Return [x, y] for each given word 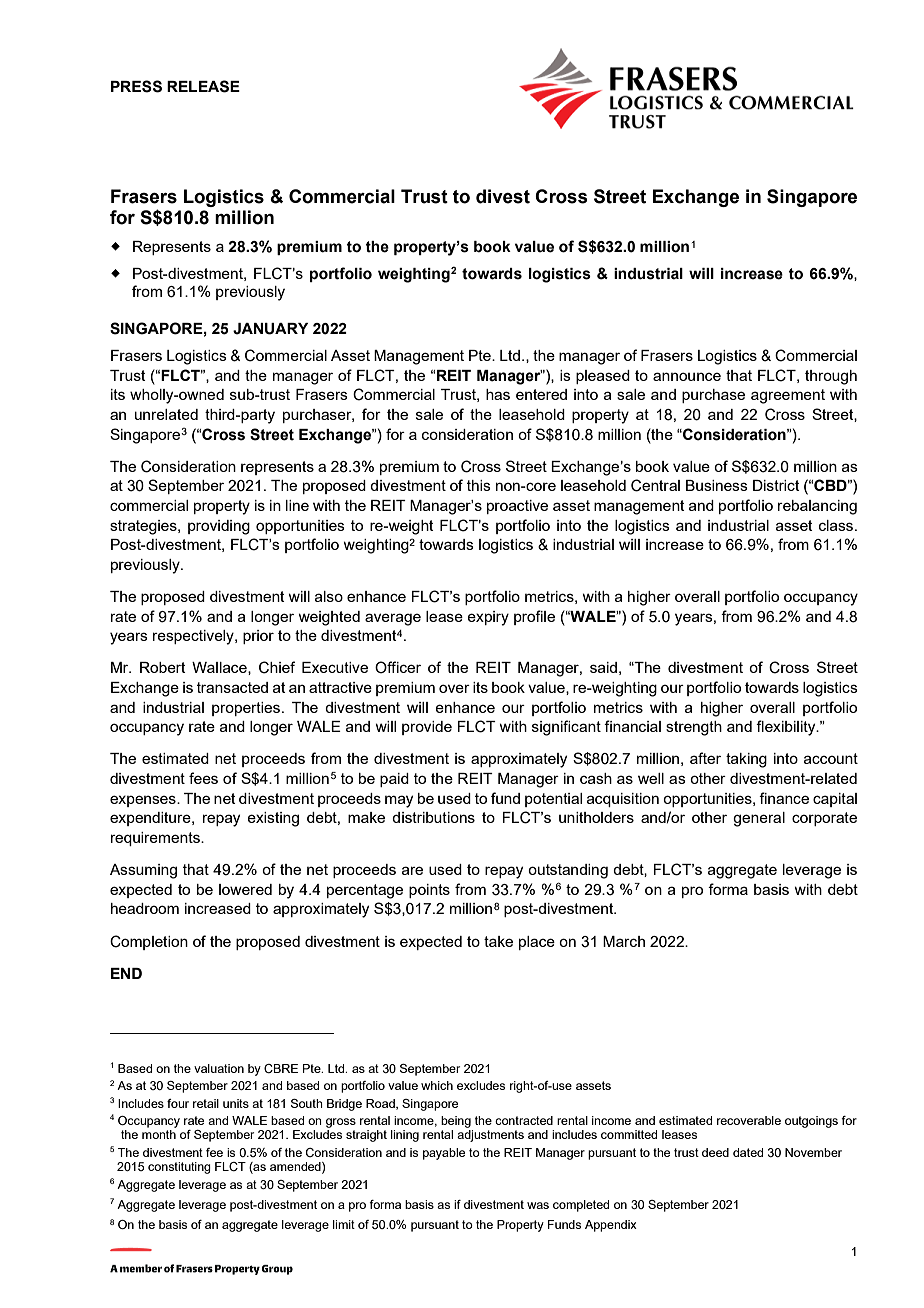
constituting [179, 1168]
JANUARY [270, 329]
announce [687, 376]
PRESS [136, 86]
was [538, 1205]
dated [748, 1152]
